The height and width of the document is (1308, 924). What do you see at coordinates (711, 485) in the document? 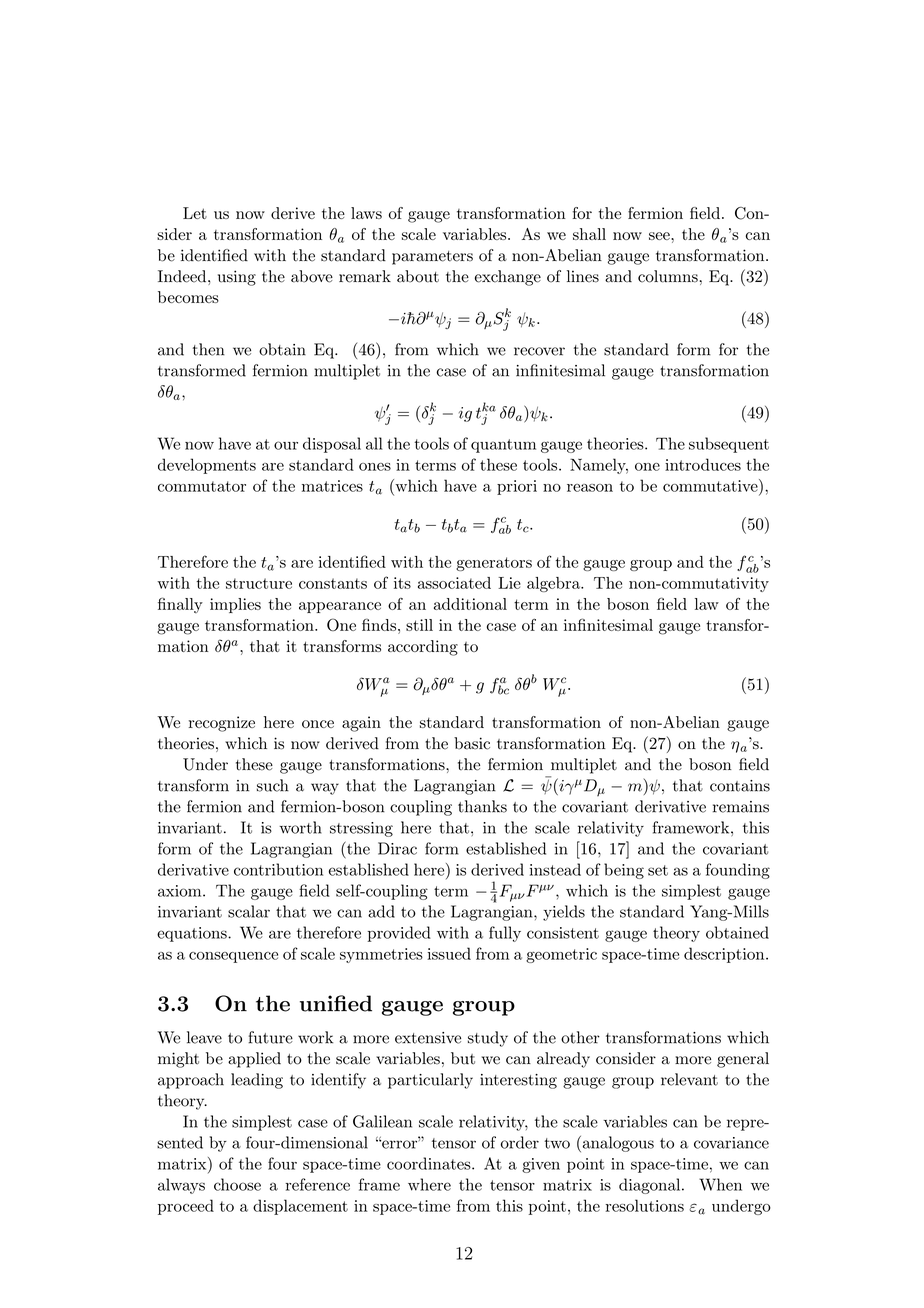
I see `commutative` at bounding box center [711, 485].
